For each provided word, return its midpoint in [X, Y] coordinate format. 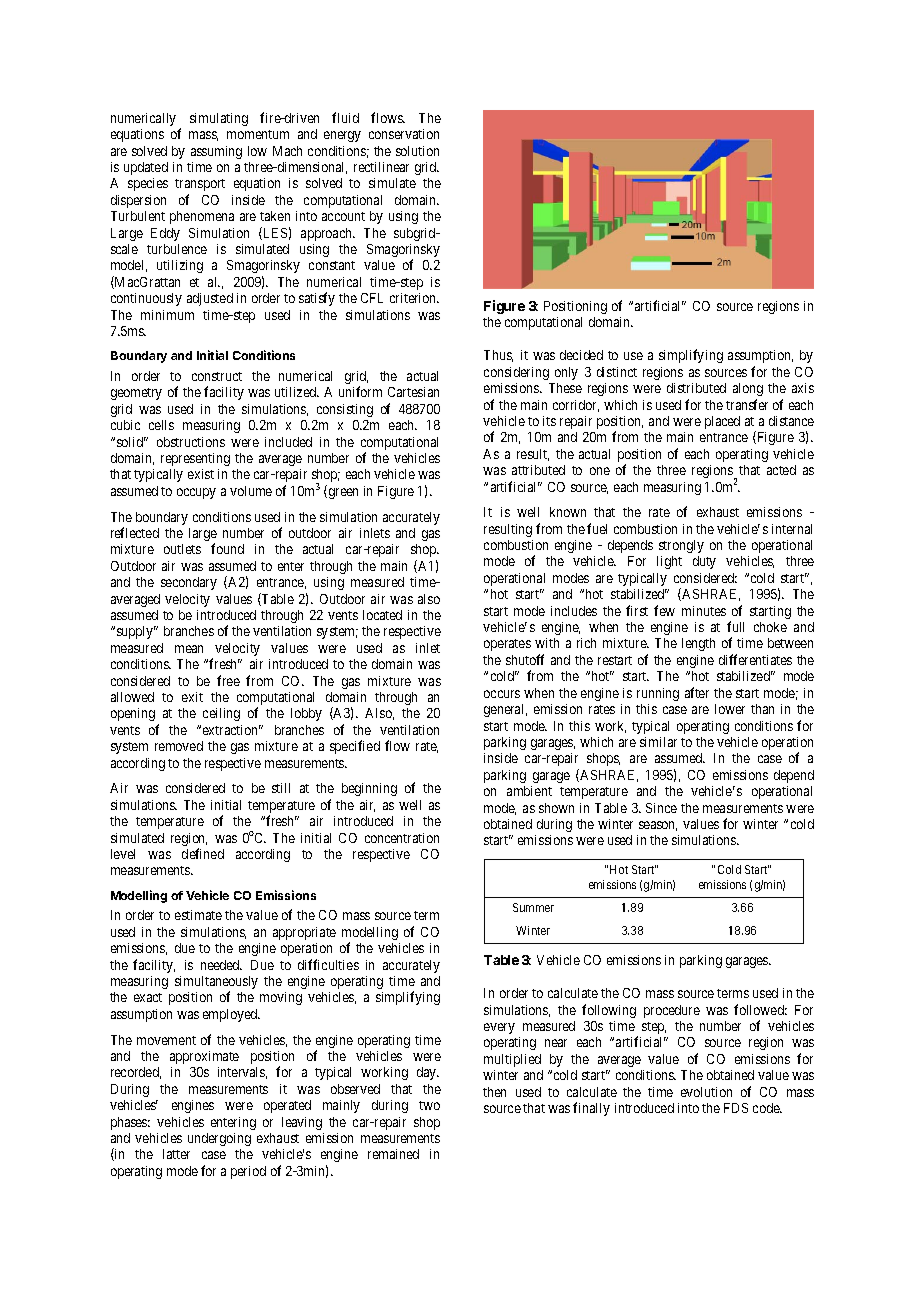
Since [661, 808]
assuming [216, 152]
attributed [538, 470]
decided [581, 355]
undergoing [219, 1139]
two [429, 1105]
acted [781, 470]
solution [417, 151]
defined [203, 853]
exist [201, 474]
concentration [402, 838]
